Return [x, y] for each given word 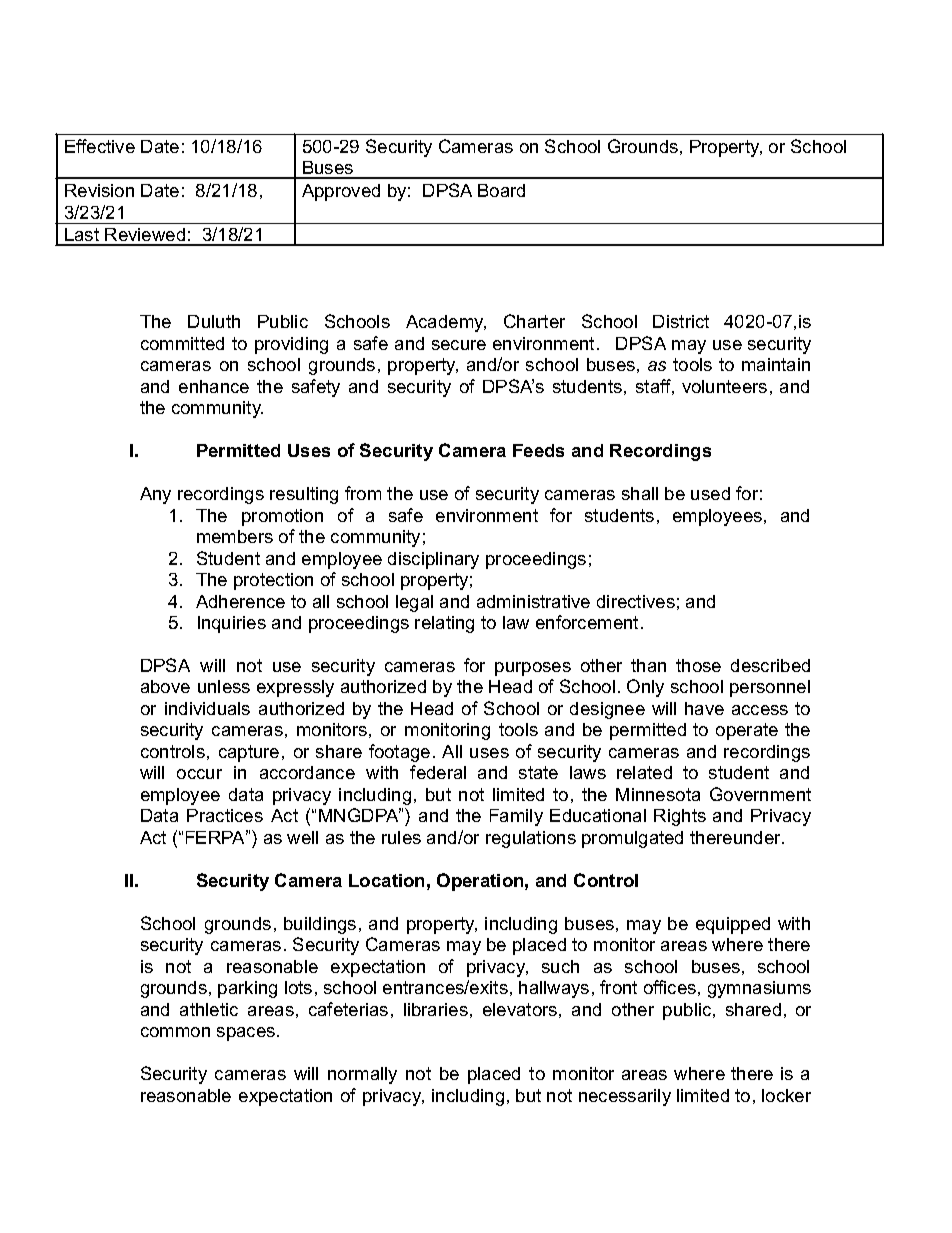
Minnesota [658, 794]
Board [501, 190]
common [175, 1032]
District [681, 321]
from [363, 493]
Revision [99, 190]
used [710, 493]
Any [155, 495]
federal [438, 772]
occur [199, 774]
